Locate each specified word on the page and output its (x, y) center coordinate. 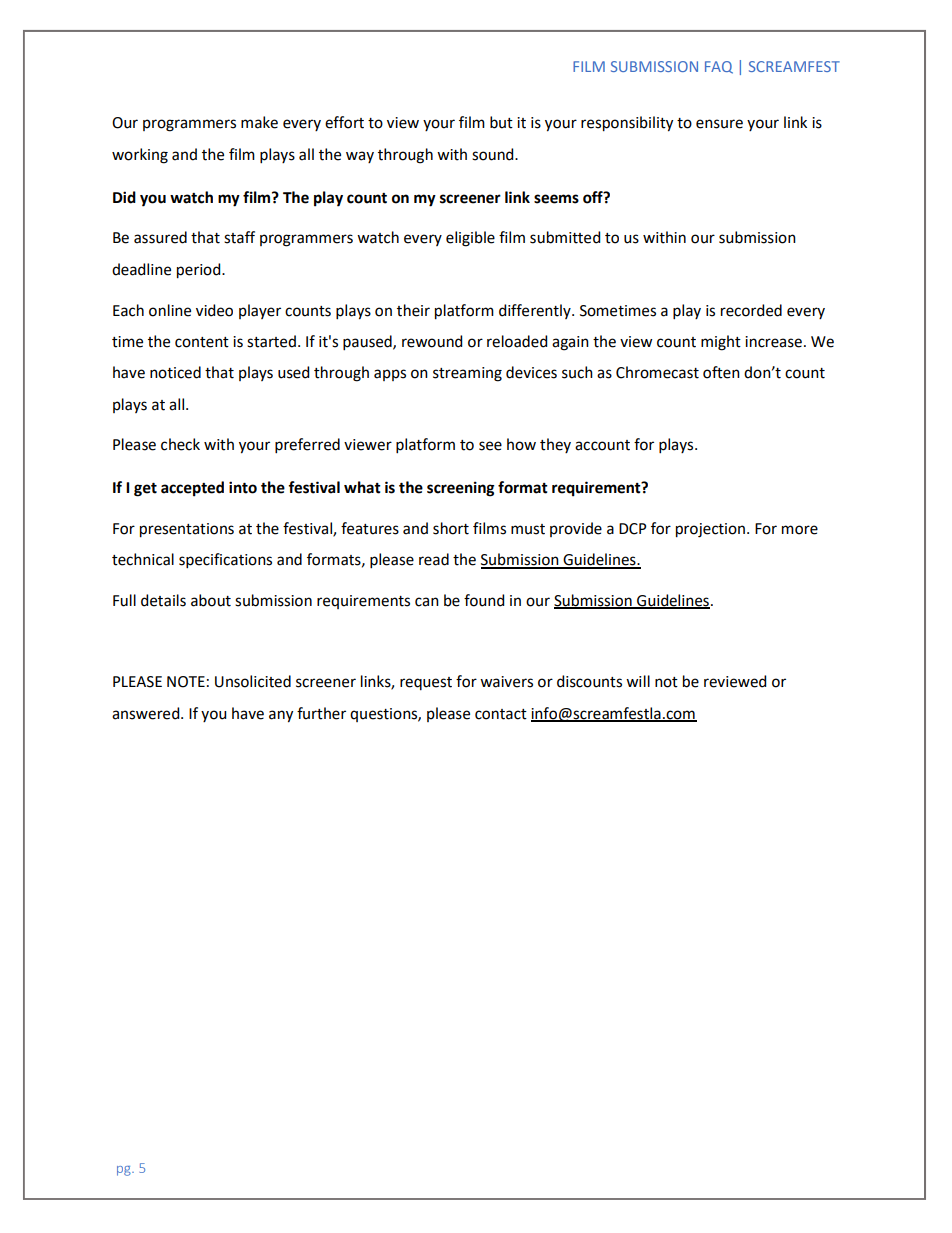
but (501, 122)
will (638, 681)
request (426, 683)
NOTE (186, 682)
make (259, 122)
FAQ (719, 67)
